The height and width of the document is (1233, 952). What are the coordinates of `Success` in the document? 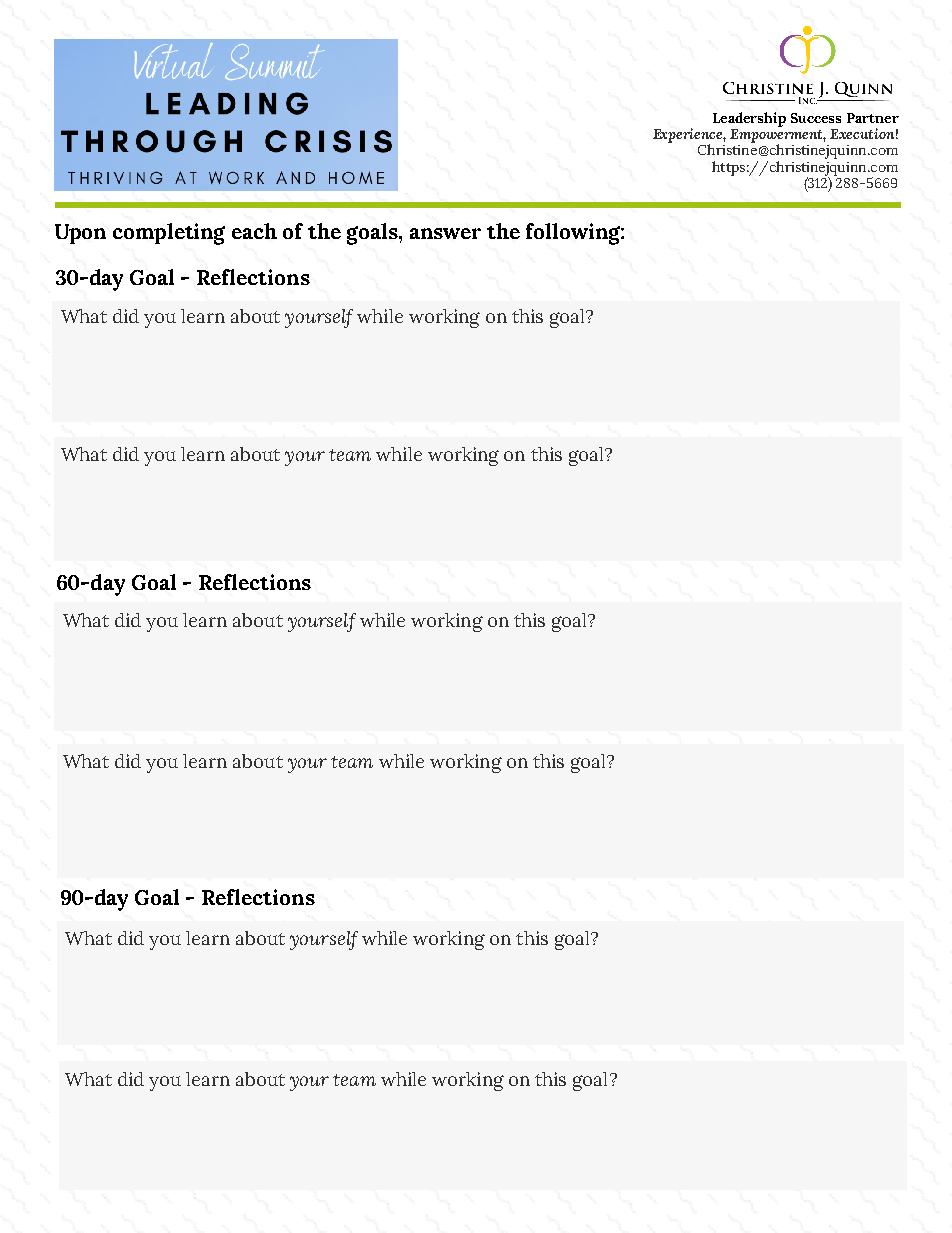 It's located at (816, 118).
